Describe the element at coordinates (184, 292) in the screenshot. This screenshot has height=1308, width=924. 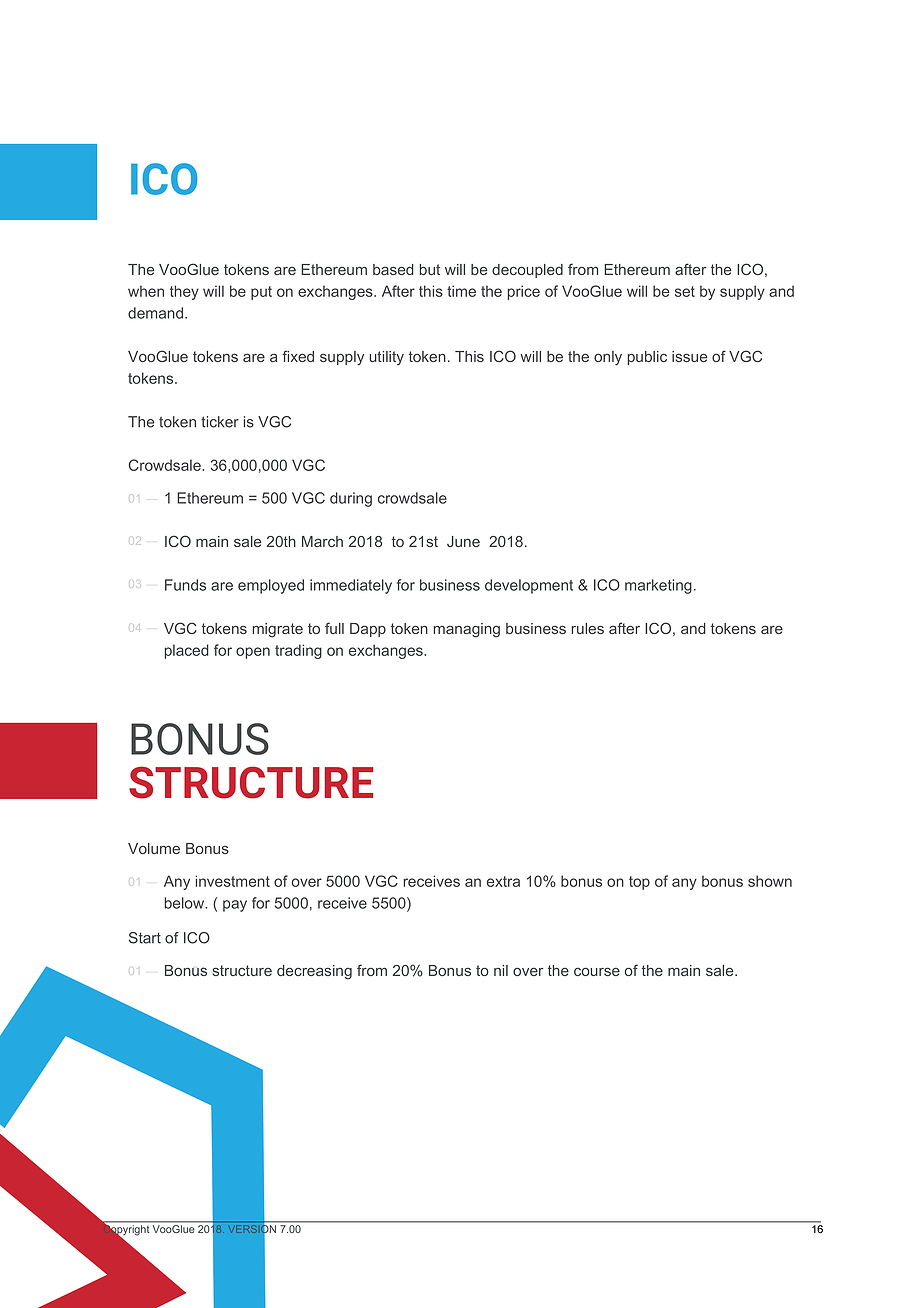
I see `they` at that location.
